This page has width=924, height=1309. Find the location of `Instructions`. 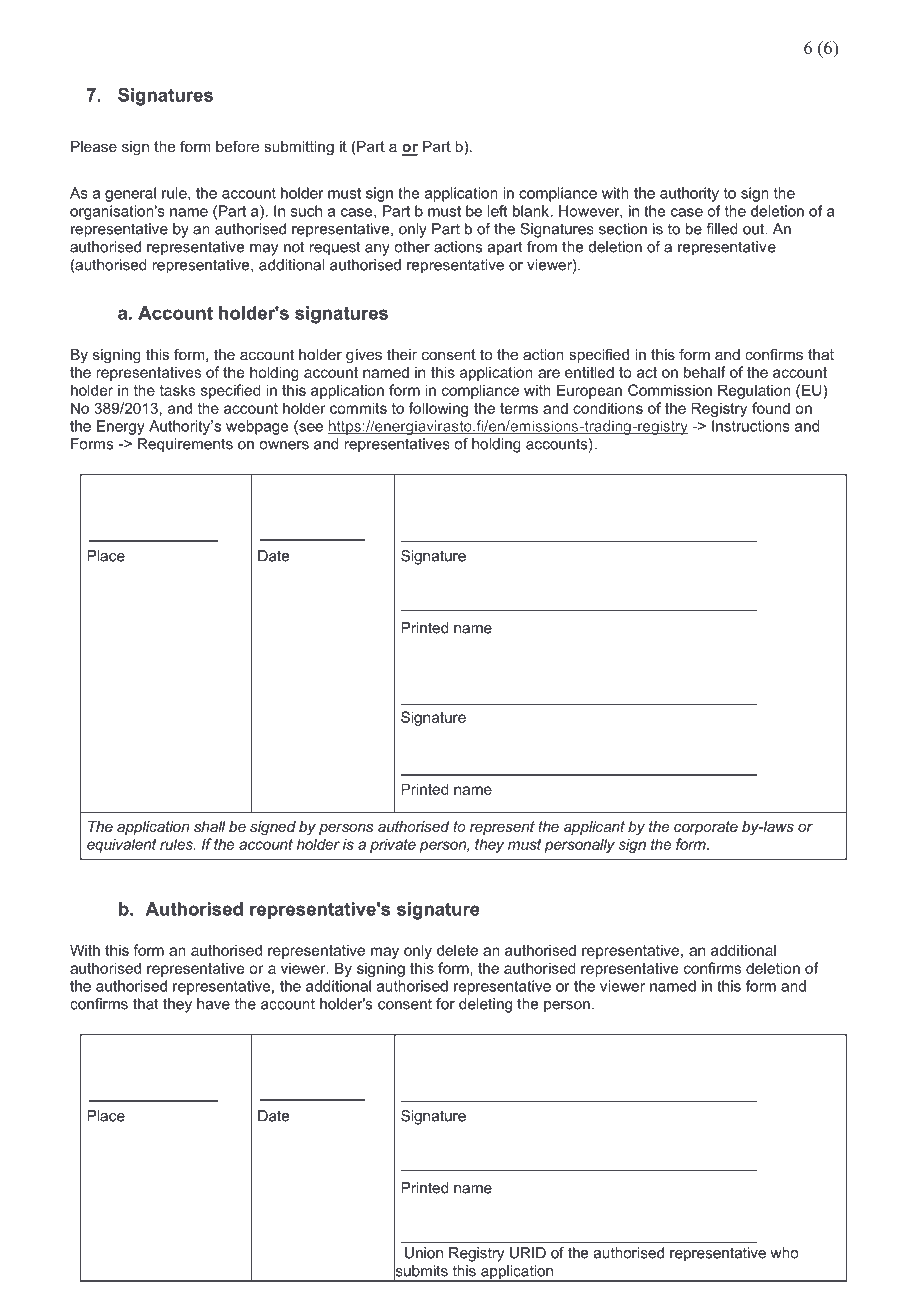

Instructions is located at coordinates (751, 426).
